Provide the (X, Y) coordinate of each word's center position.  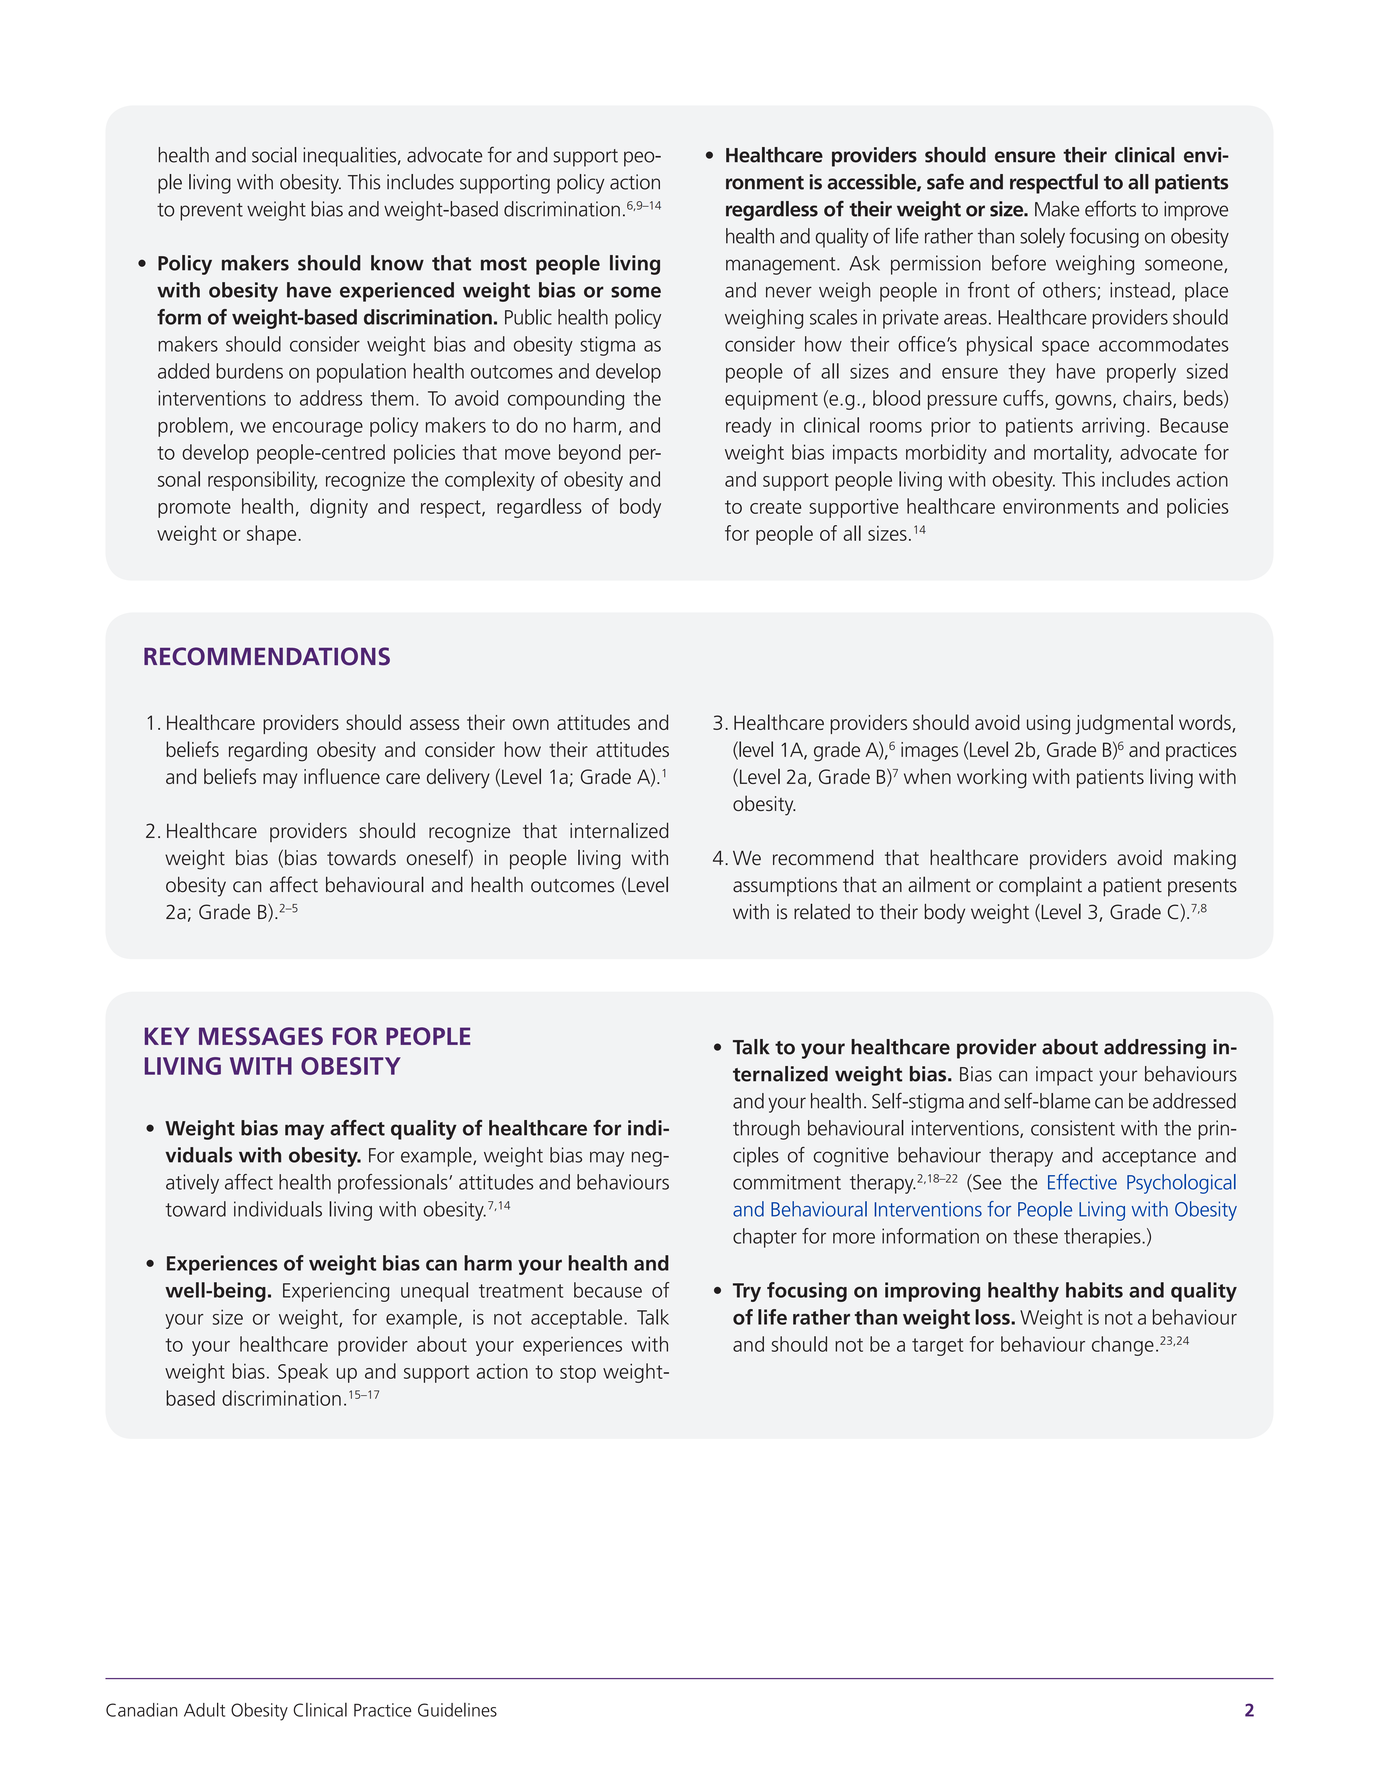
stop (578, 1374)
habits (1094, 1290)
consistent (1073, 1128)
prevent (211, 212)
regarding (268, 751)
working (992, 778)
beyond (590, 454)
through (766, 1130)
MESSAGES (261, 1036)
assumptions (785, 886)
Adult (204, 1709)
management (782, 266)
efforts (1110, 208)
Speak (303, 1373)
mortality (1073, 454)
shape (273, 535)
